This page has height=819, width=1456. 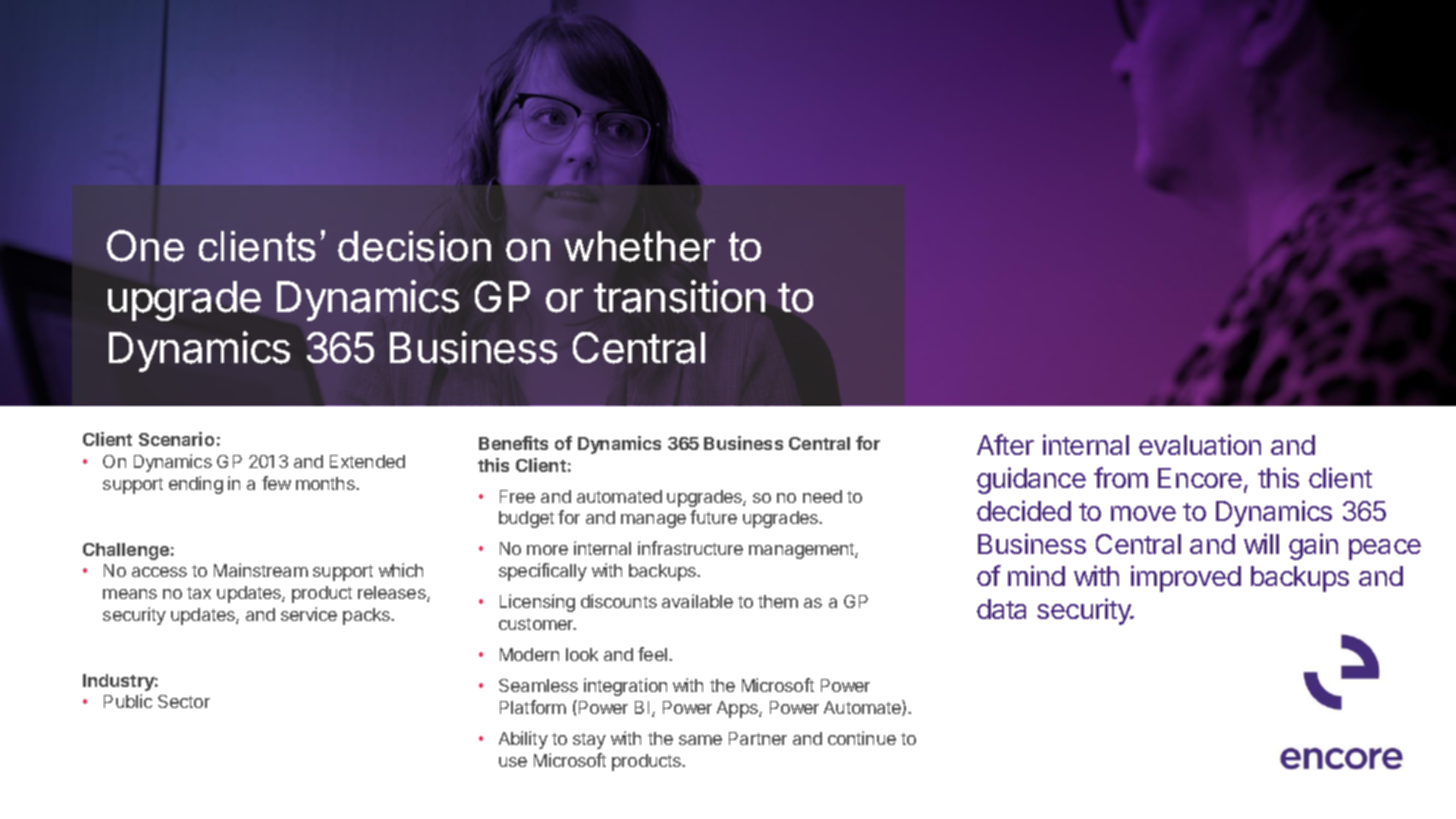 What do you see at coordinates (145, 246) in the page?
I see `One` at bounding box center [145, 246].
